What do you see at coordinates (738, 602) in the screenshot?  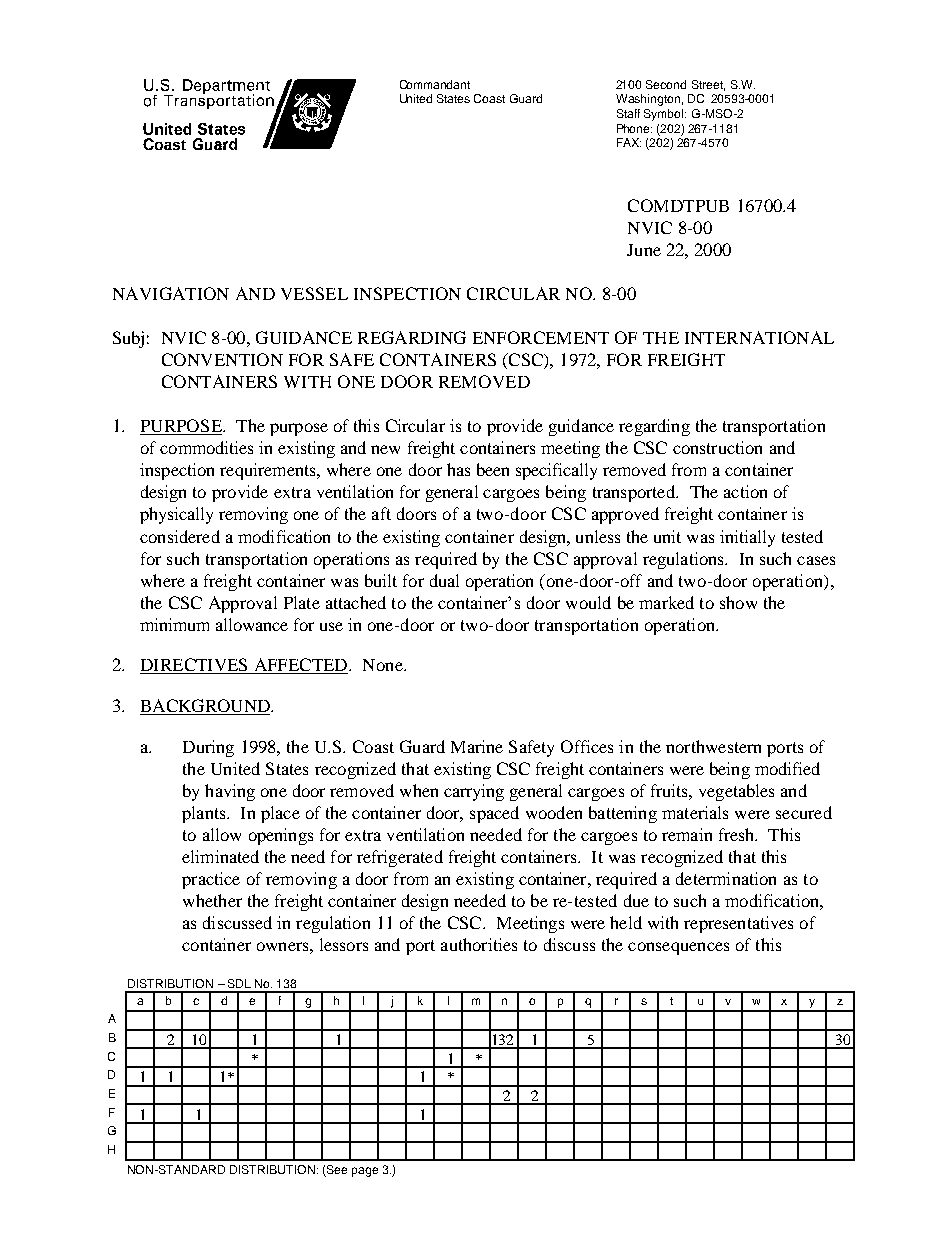 I see `show` at bounding box center [738, 602].
